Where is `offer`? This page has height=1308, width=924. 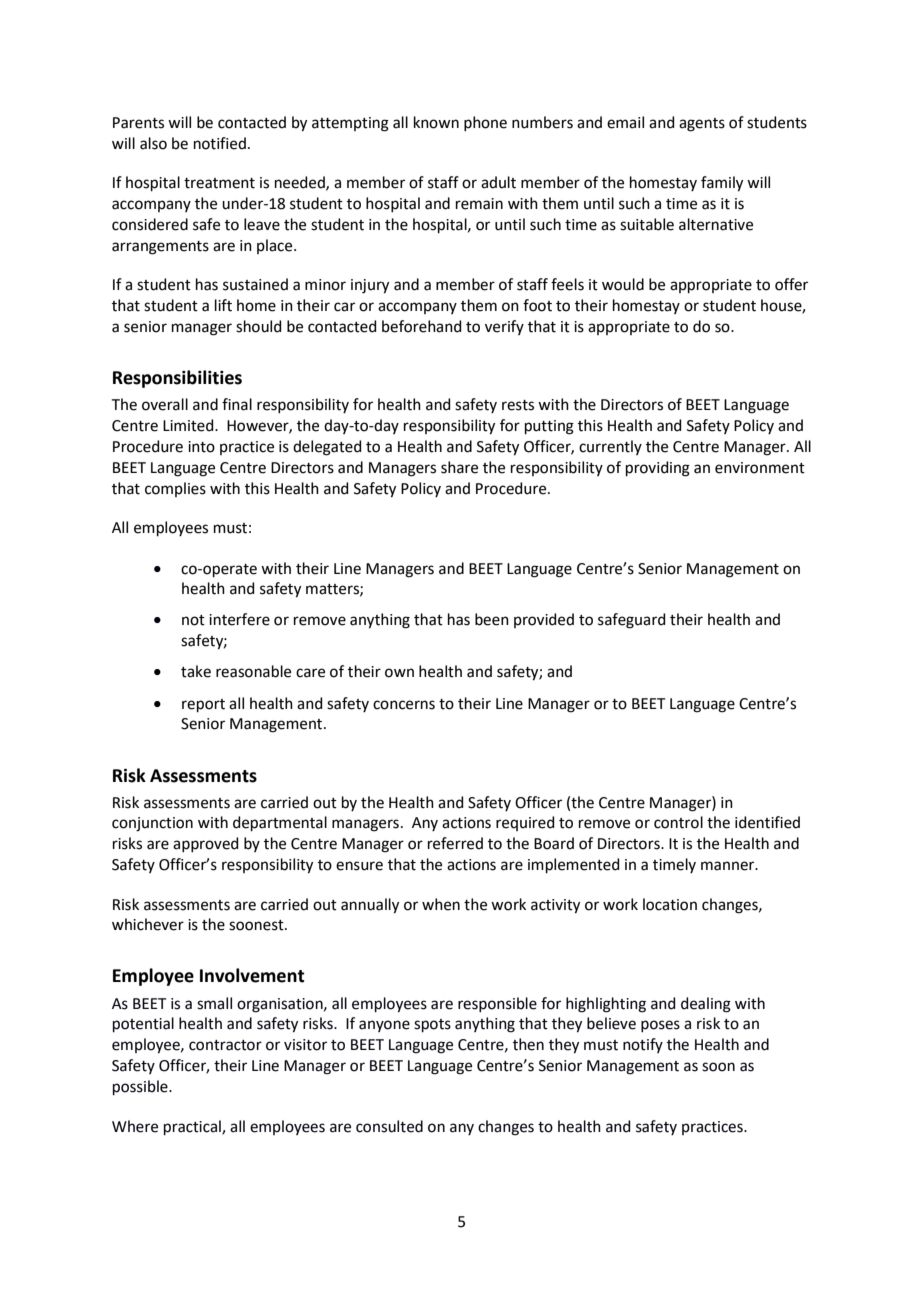
offer is located at coordinates (791, 284).
